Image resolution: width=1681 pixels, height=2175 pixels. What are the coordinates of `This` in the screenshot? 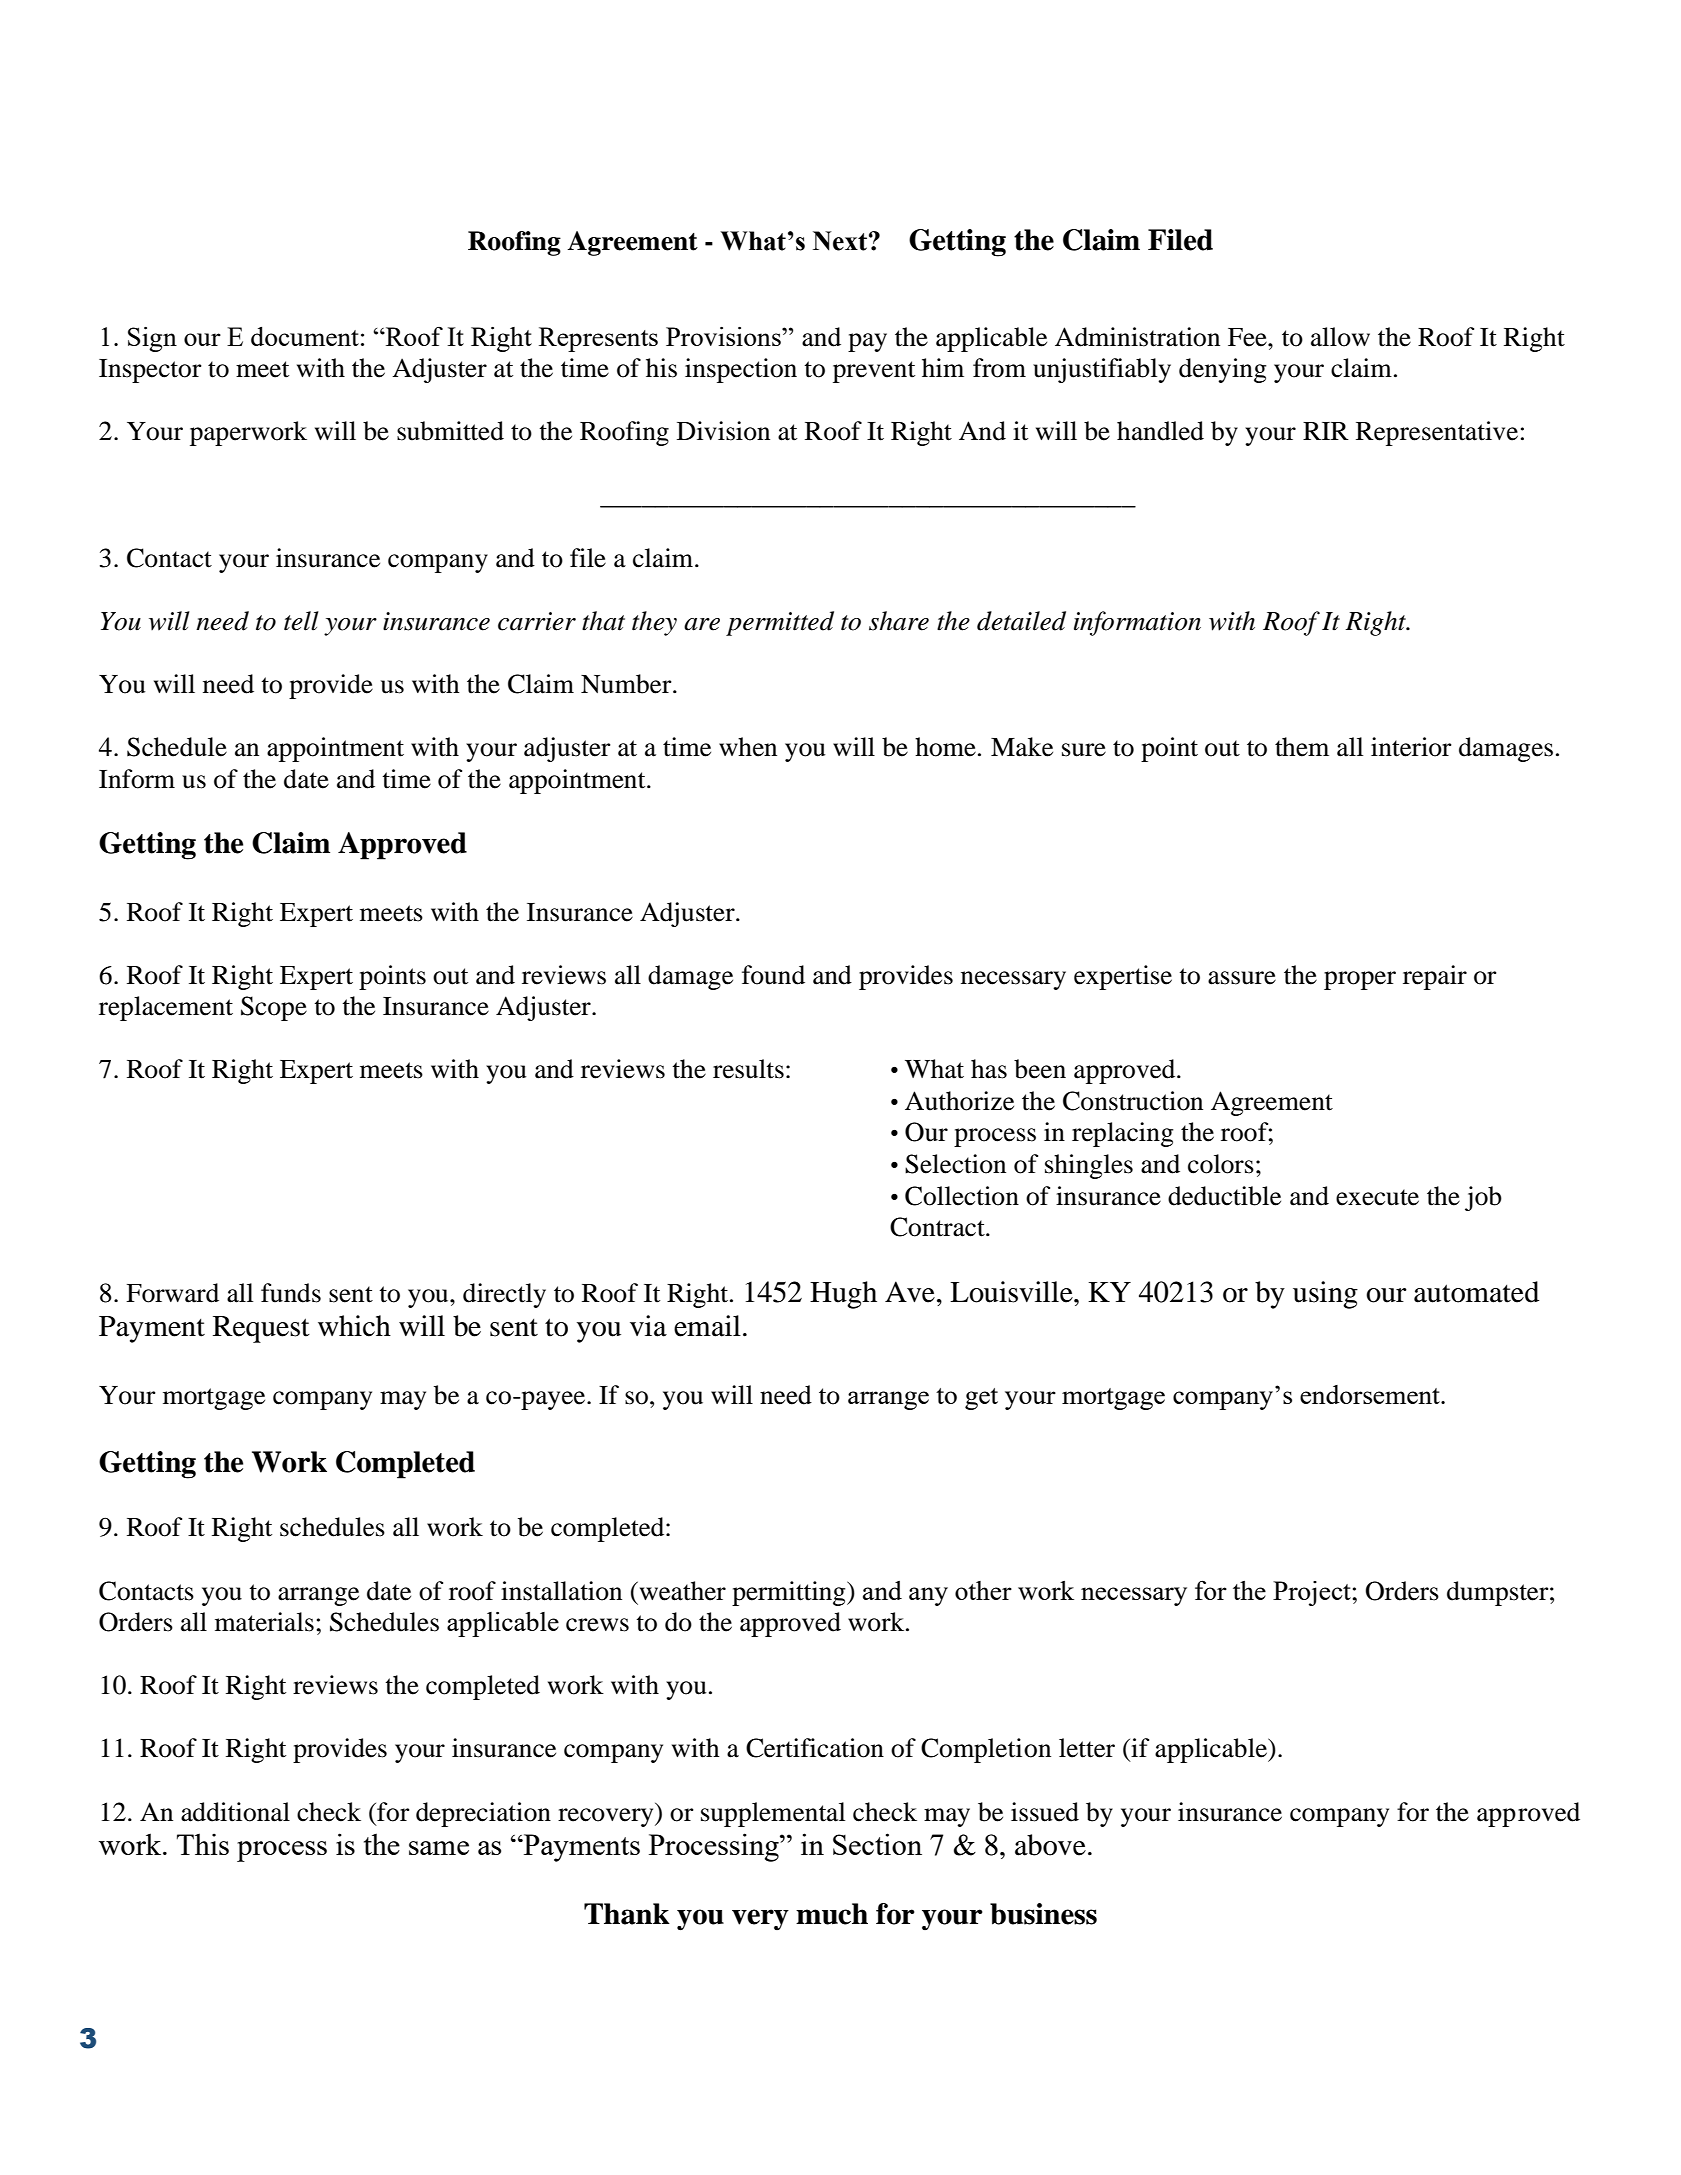 It's located at (203, 1844).
